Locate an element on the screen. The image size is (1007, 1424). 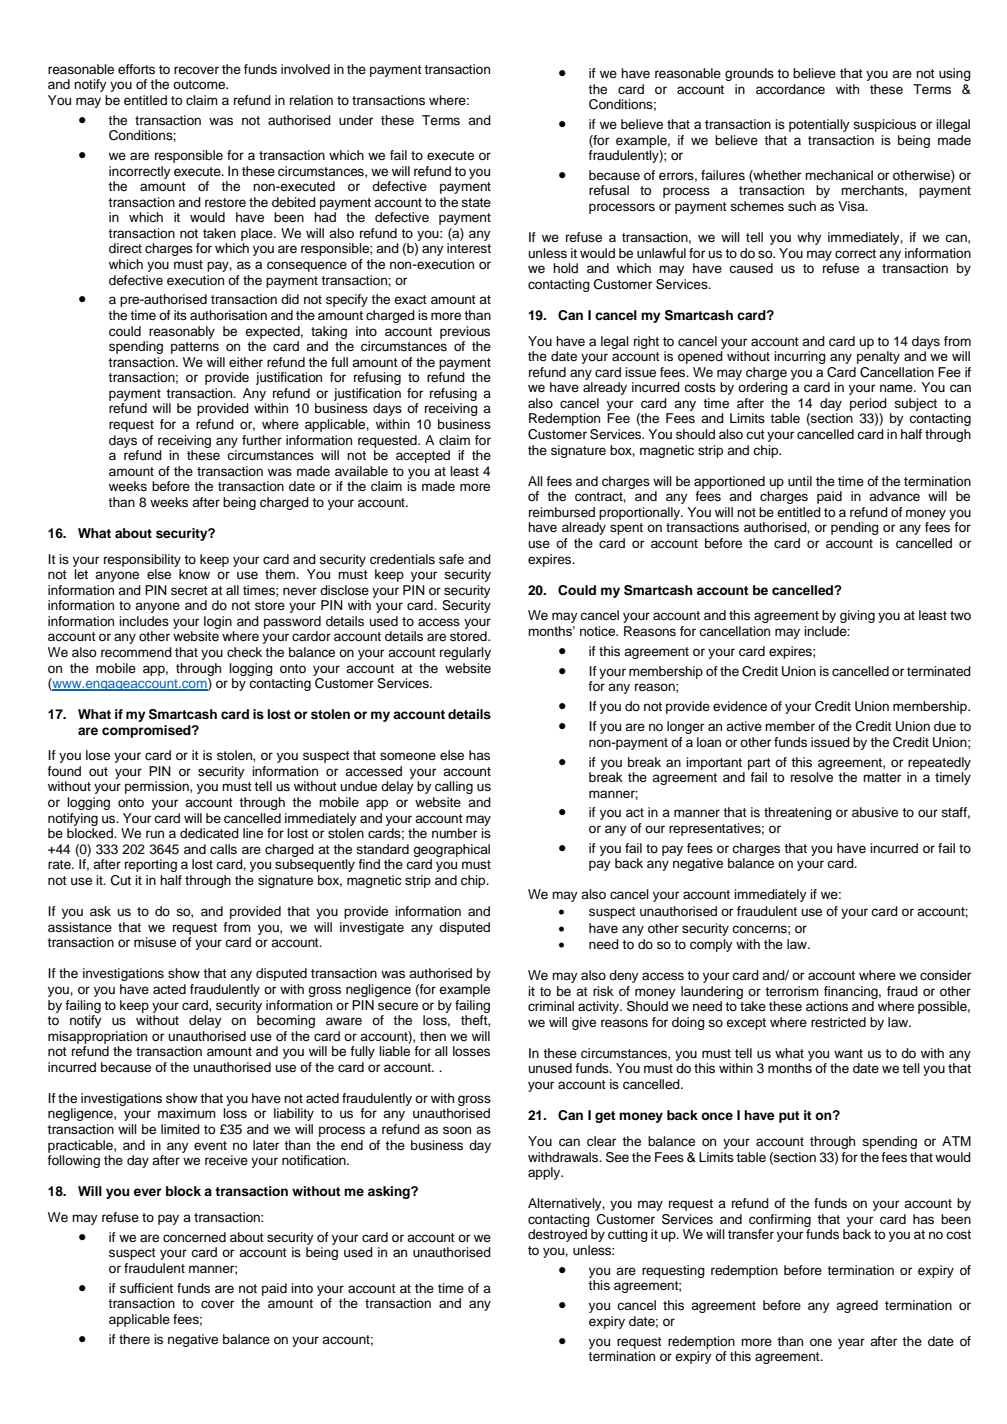
period is located at coordinates (868, 404).
